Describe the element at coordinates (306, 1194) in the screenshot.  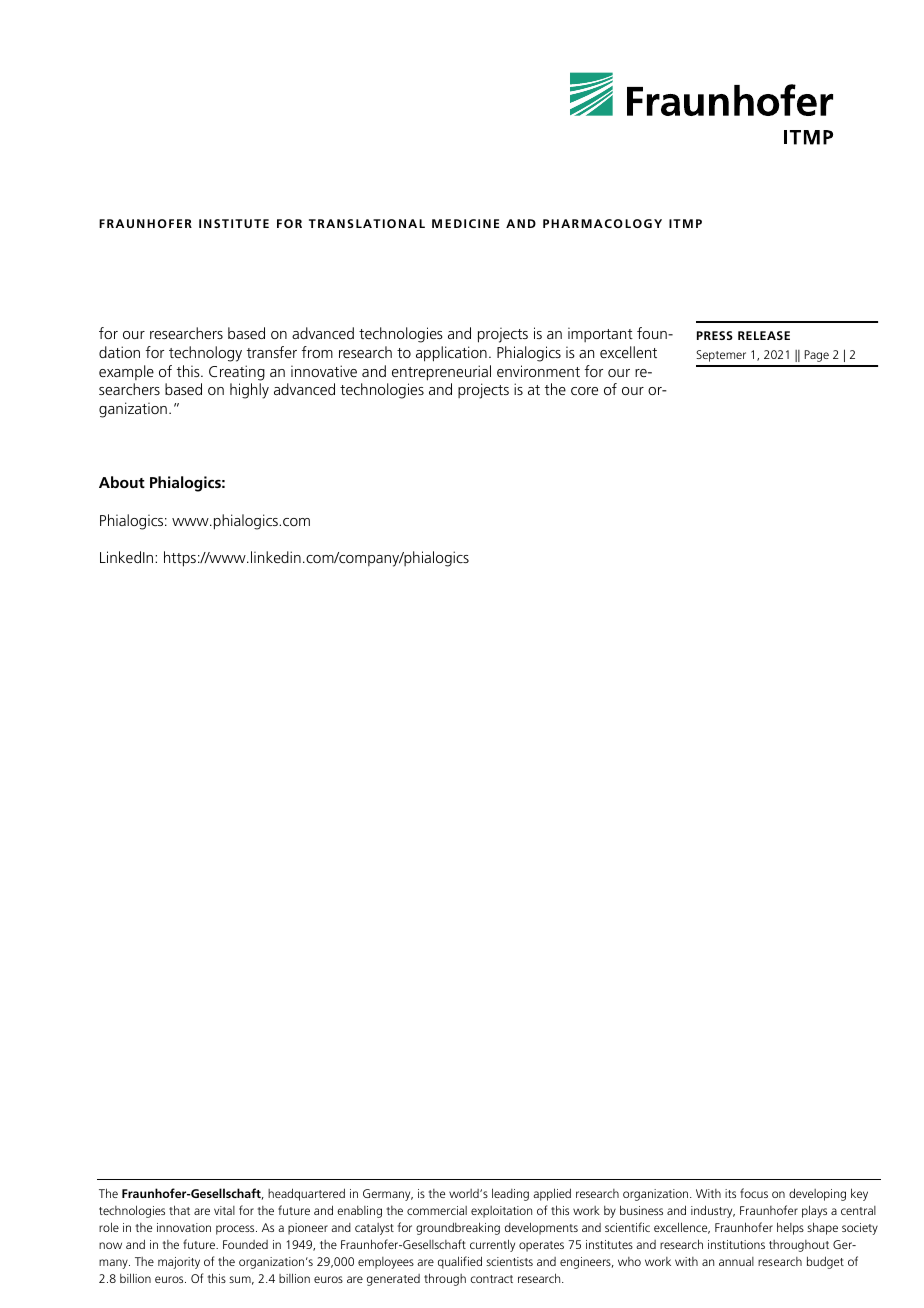
I see `headquartered` at that location.
